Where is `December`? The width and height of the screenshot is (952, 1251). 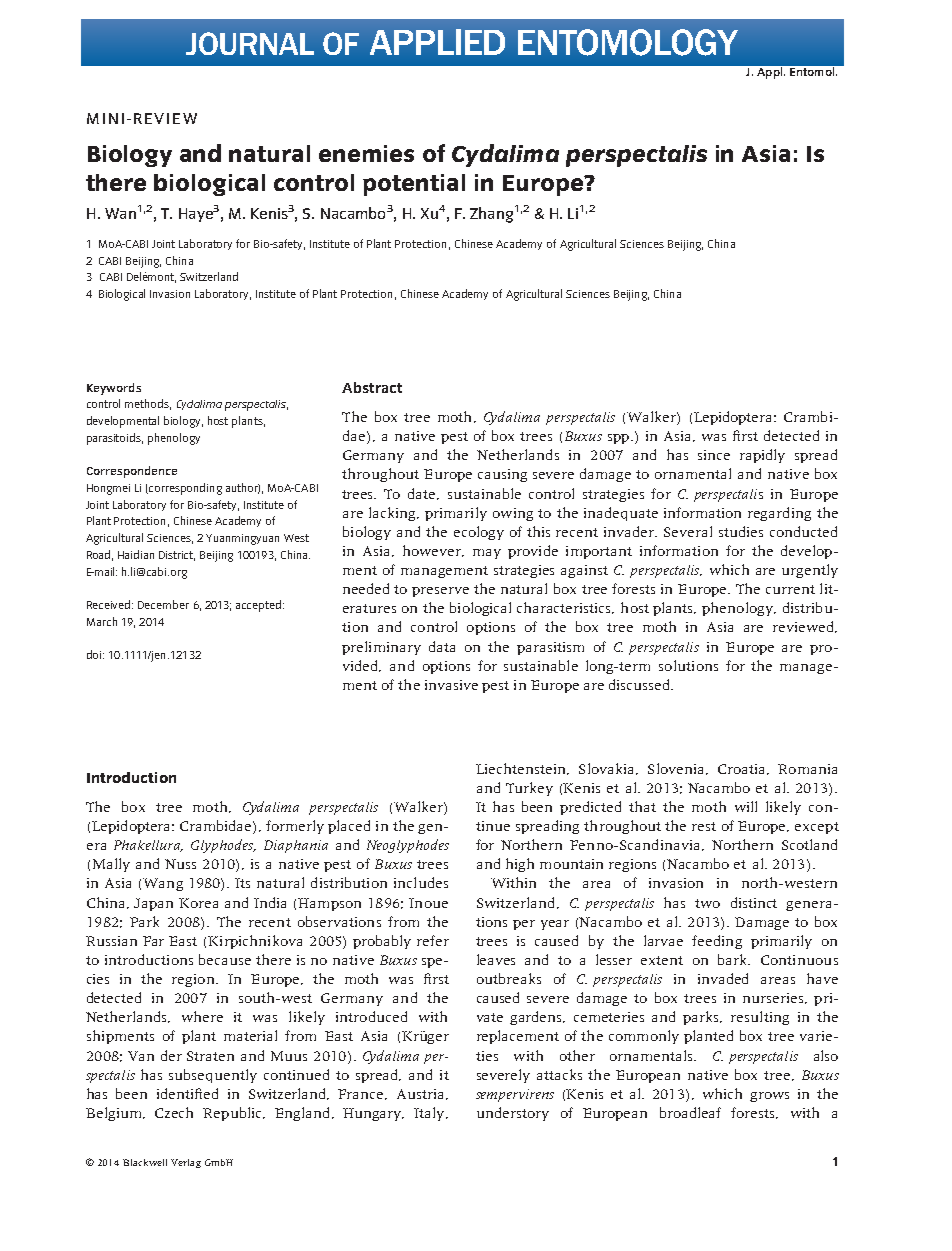 December is located at coordinates (163, 604).
